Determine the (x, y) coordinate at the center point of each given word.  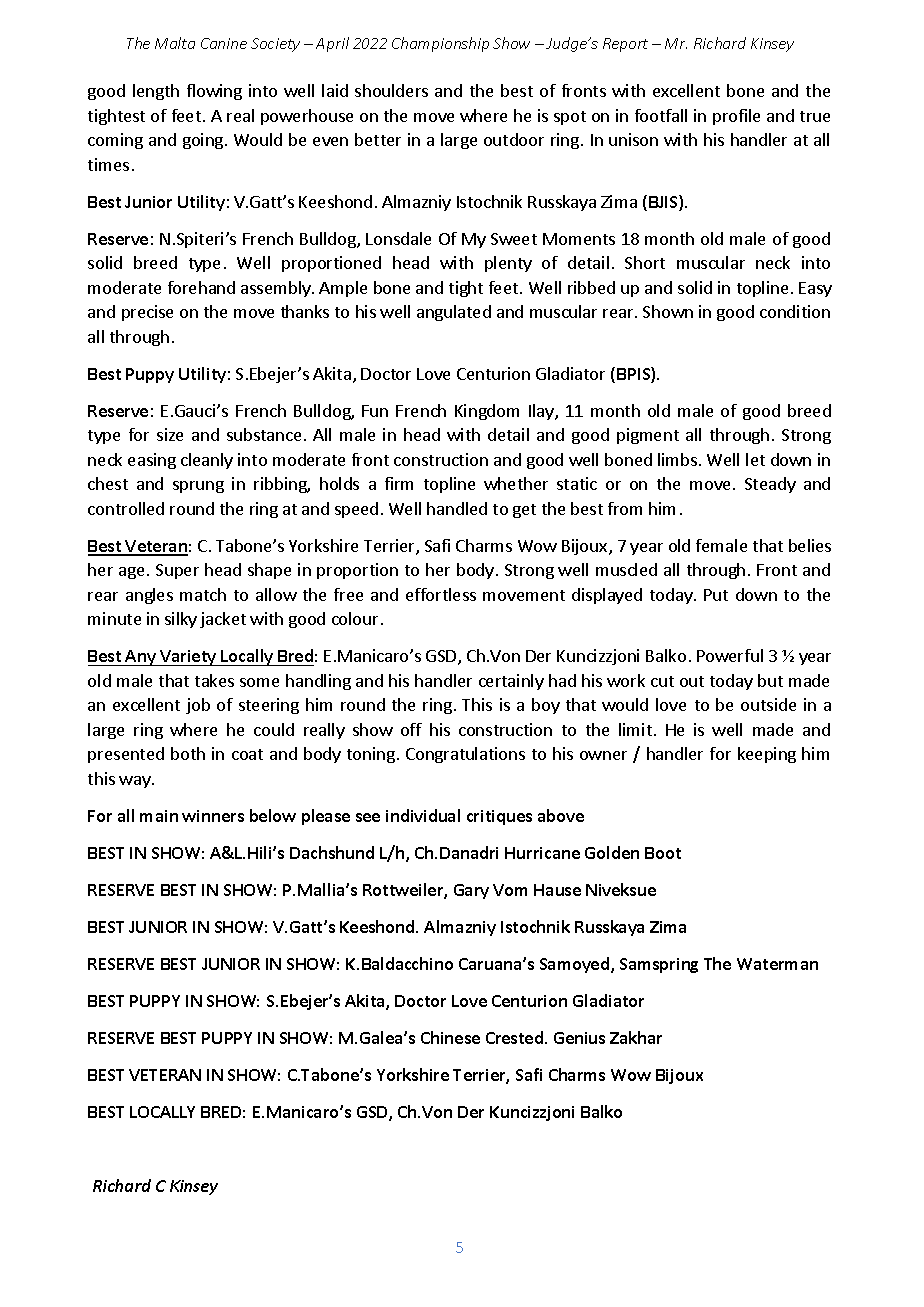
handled (457, 508)
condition (795, 311)
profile (736, 117)
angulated (454, 313)
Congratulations (465, 755)
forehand (201, 287)
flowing (214, 92)
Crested (514, 1037)
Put (716, 595)
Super (177, 571)
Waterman (777, 964)
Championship (440, 44)
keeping (767, 755)
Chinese (450, 1037)
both (188, 753)
